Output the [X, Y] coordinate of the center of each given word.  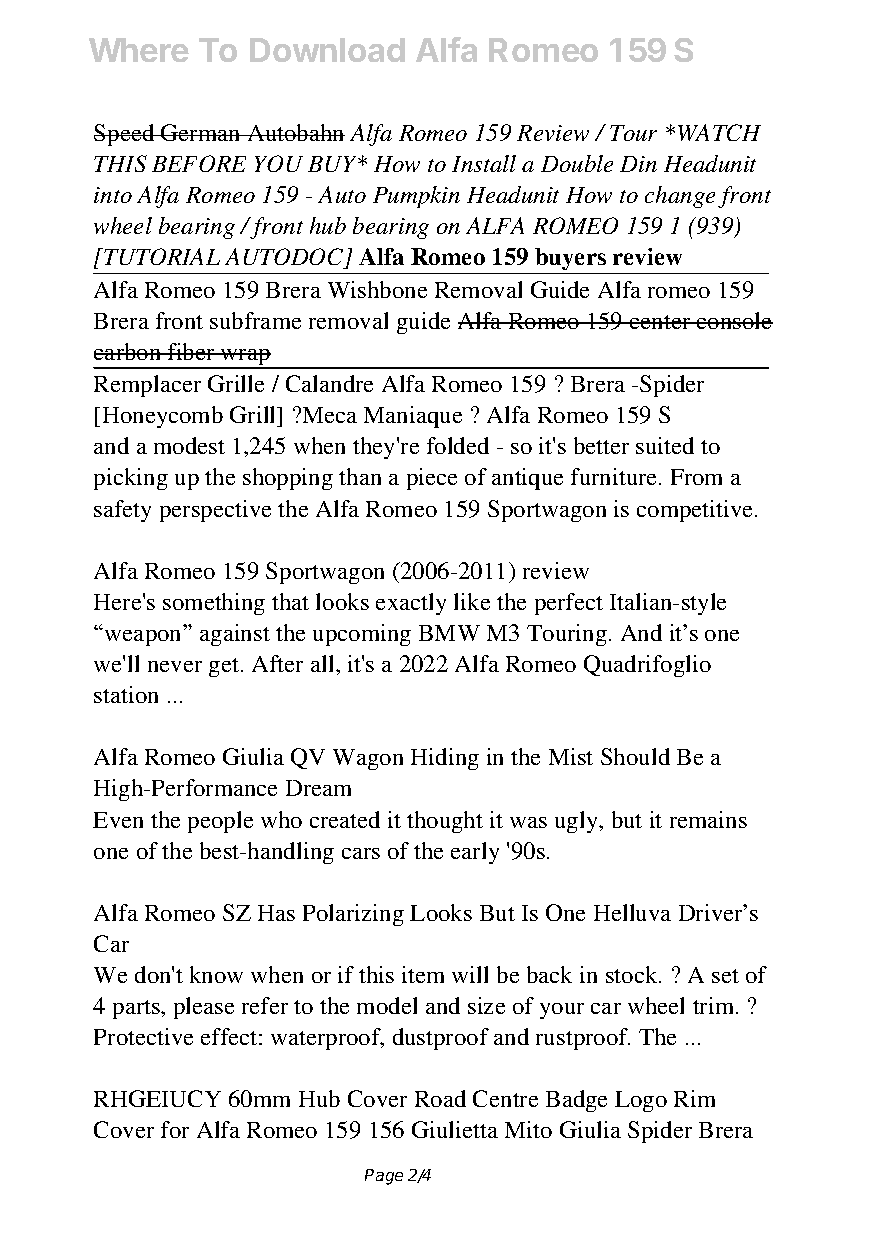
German [201, 132]
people [220, 822]
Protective [143, 1036]
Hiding [445, 759]
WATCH [719, 132]
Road [440, 1098]
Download [327, 50]
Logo [641, 1101]
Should [635, 756]
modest [189, 445]
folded [458, 445]
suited [665, 445]
